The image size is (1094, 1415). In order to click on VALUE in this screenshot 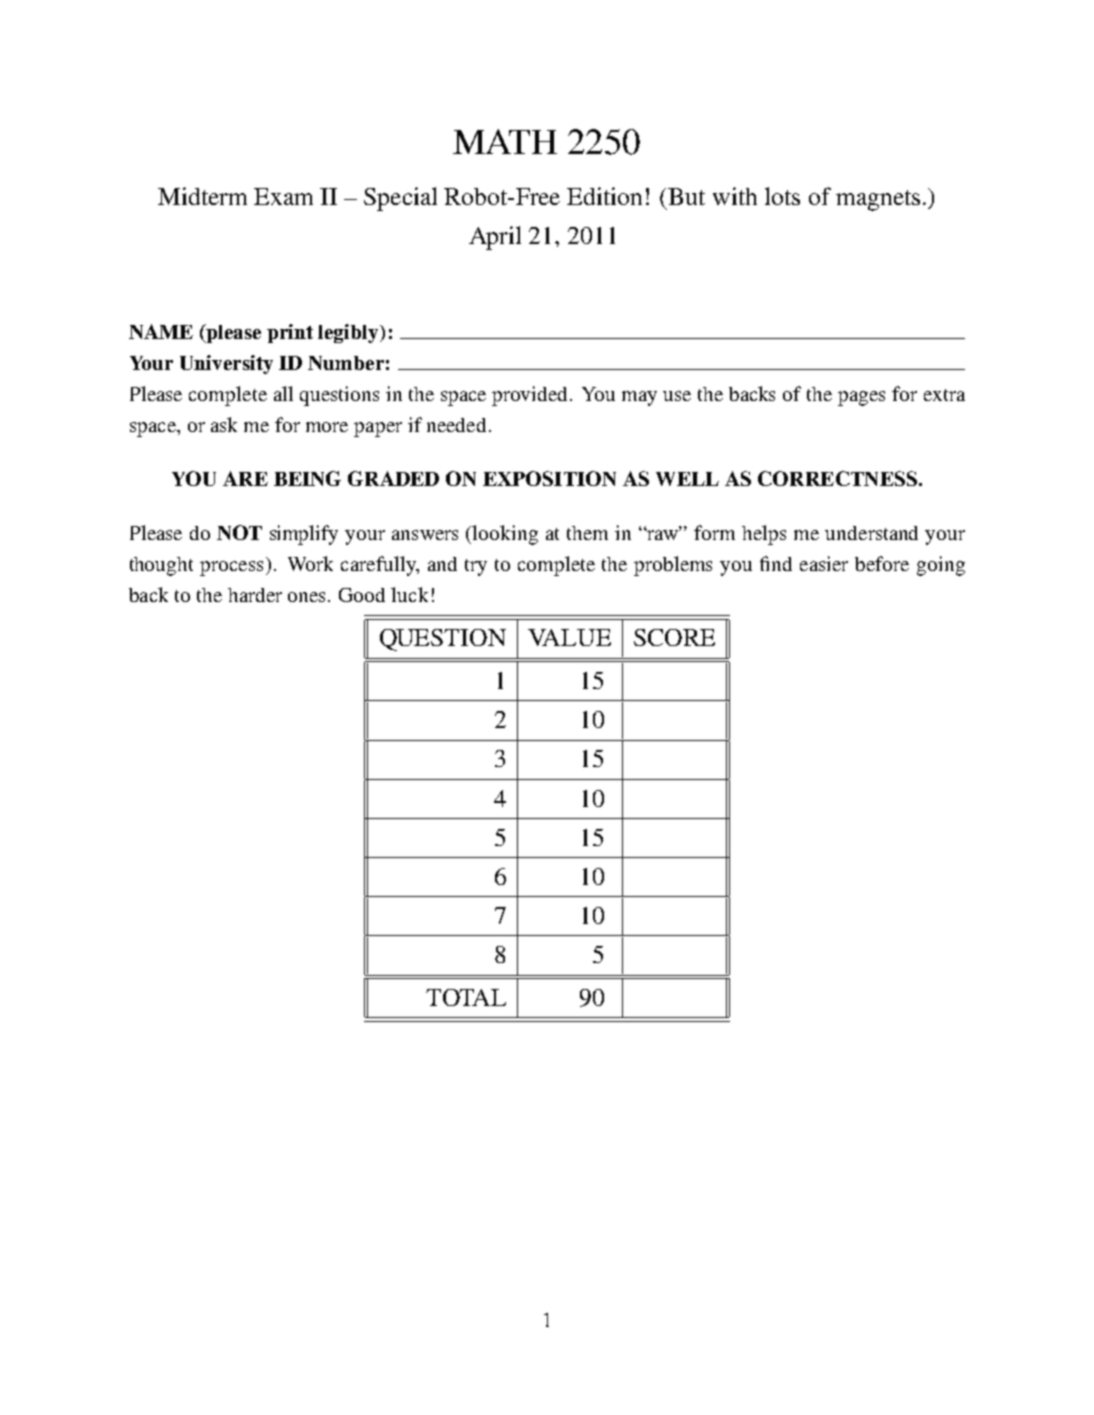, I will do `click(569, 637)`.
